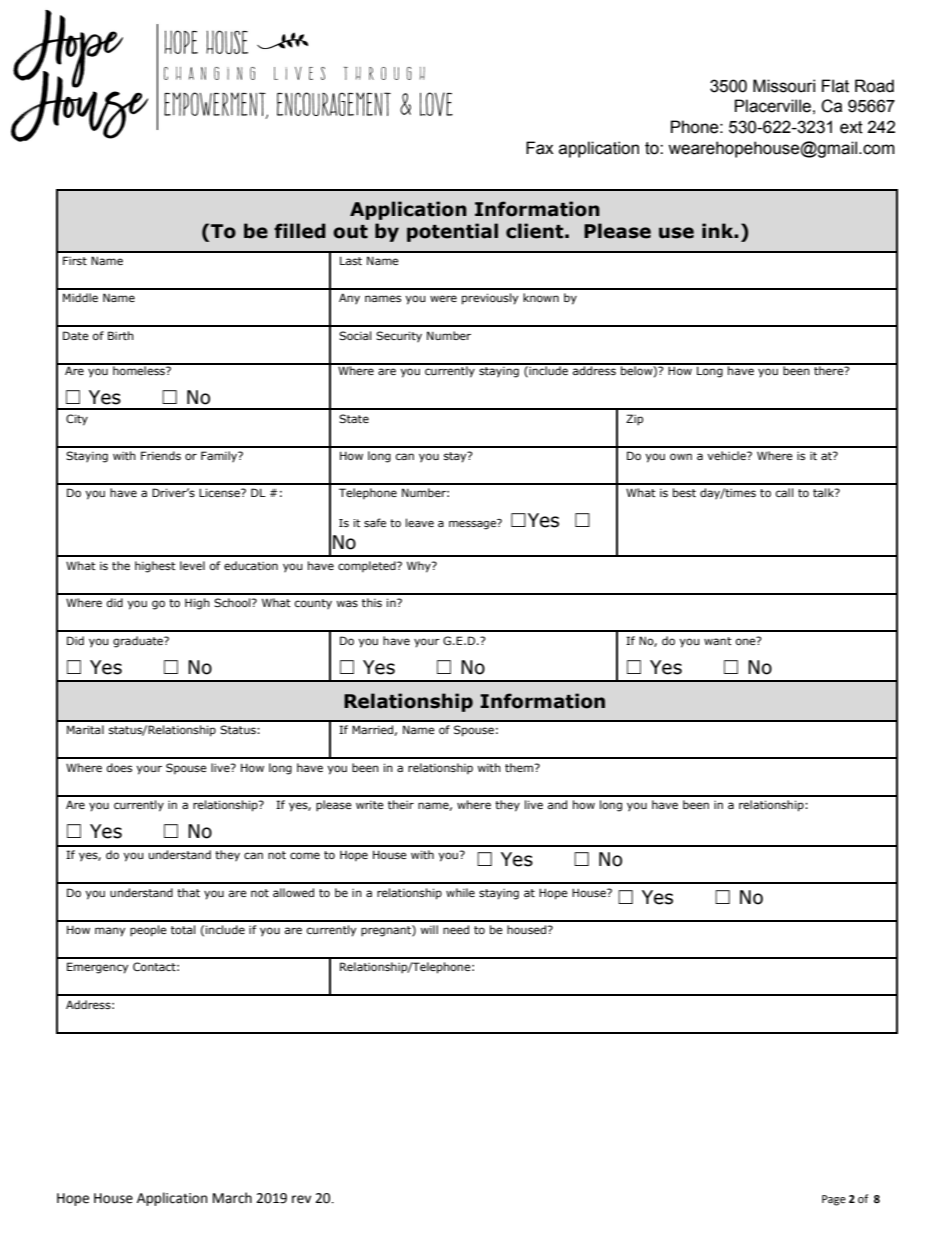 The image size is (952, 1233). What do you see at coordinates (473, 524) in the screenshot?
I see `message` at bounding box center [473, 524].
